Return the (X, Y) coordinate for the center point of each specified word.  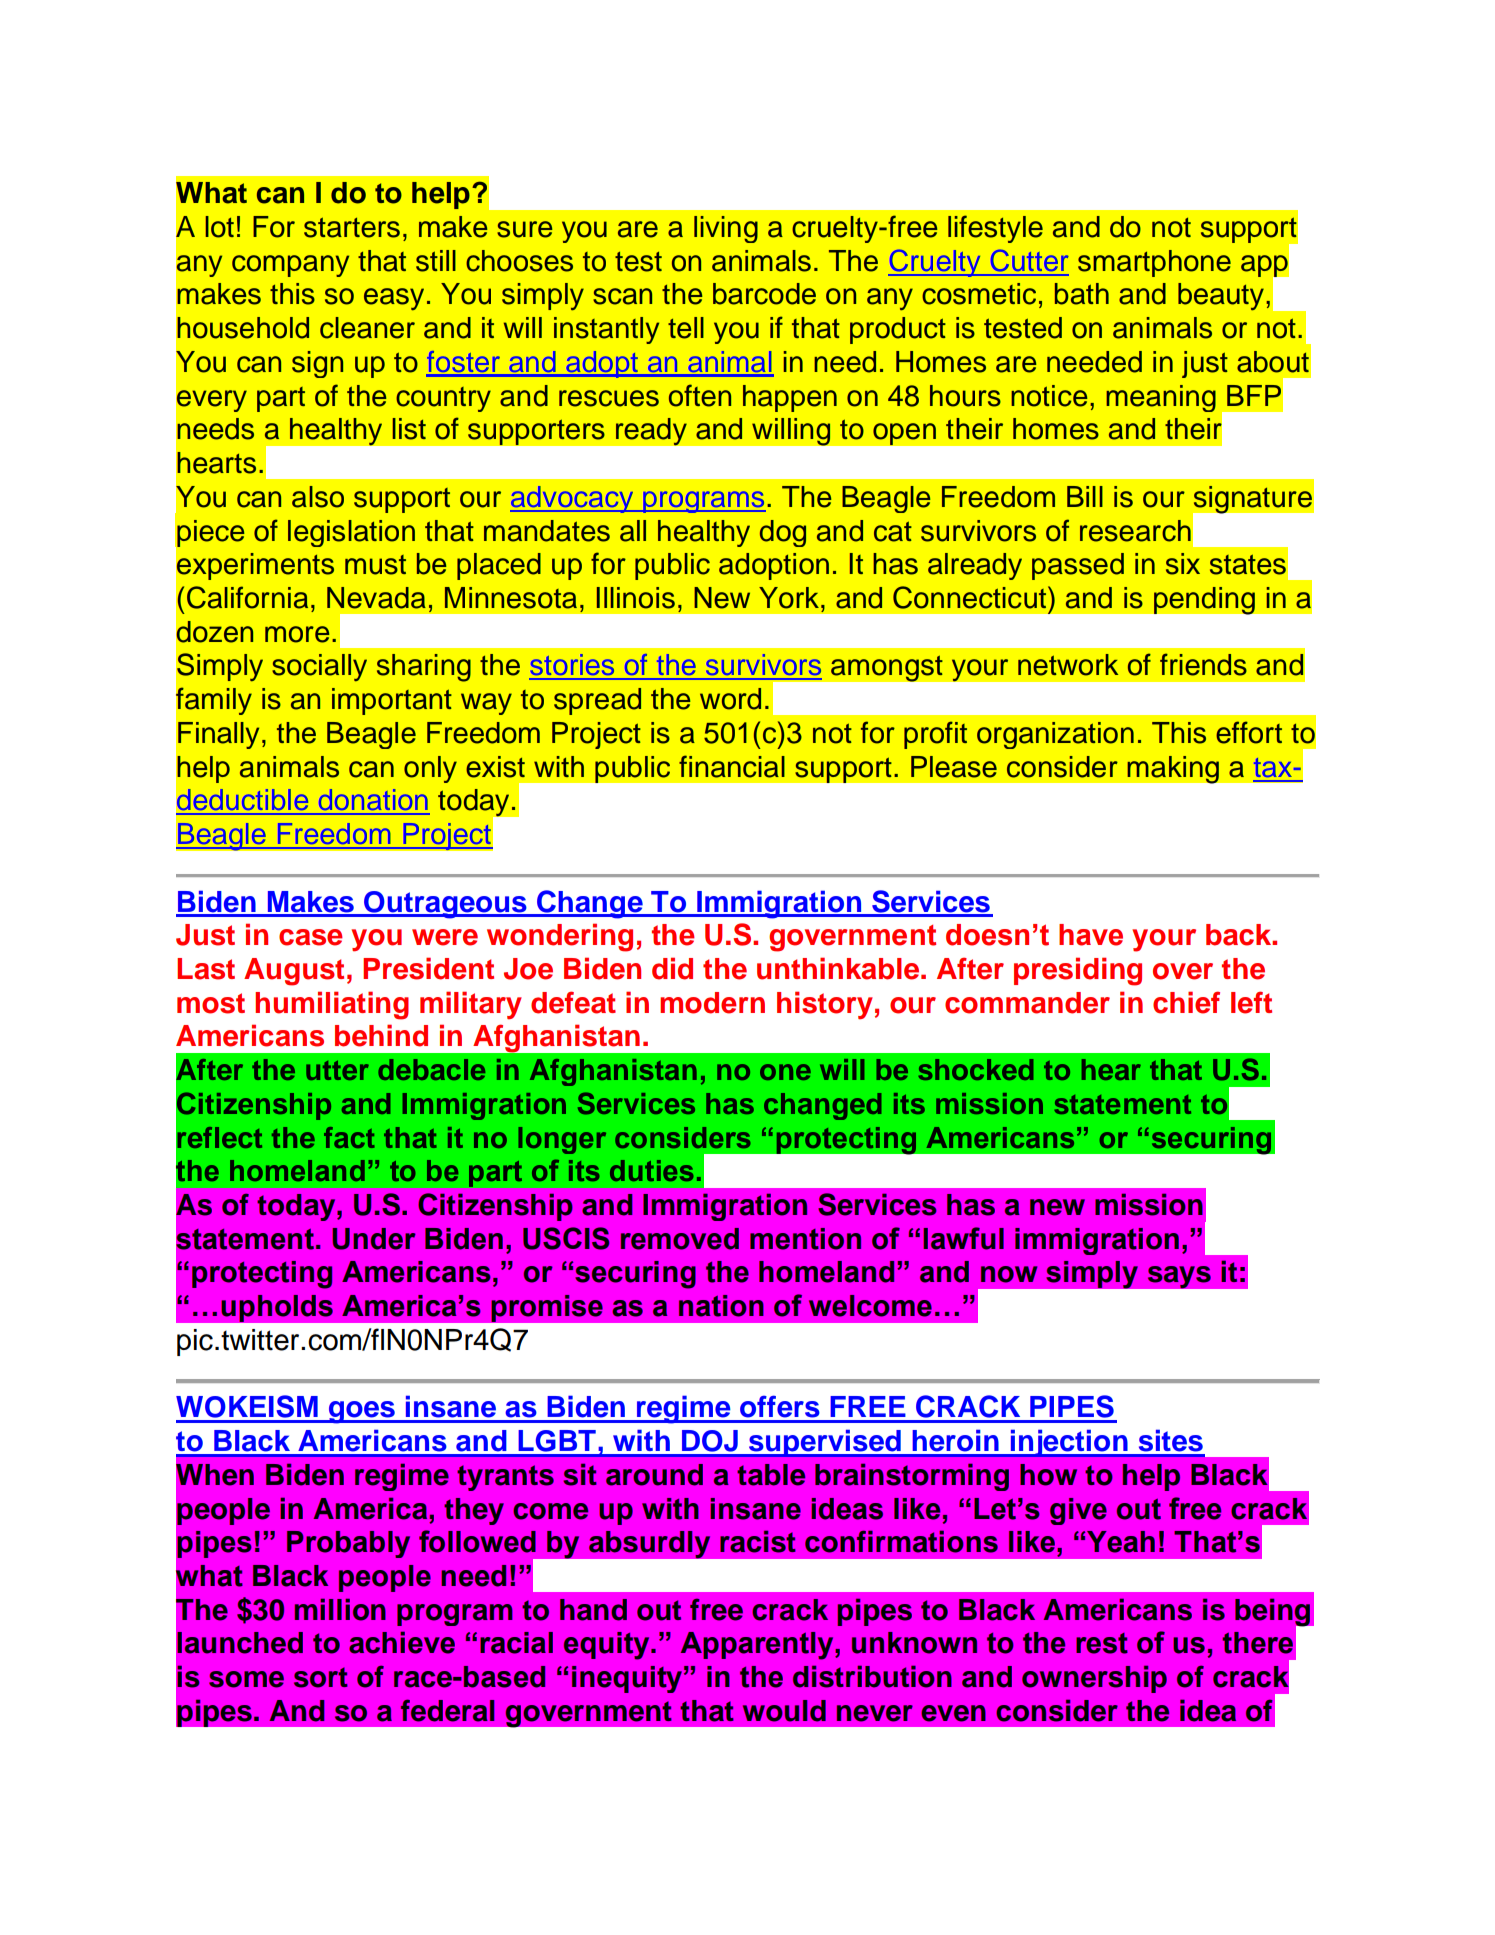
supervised (824, 1443)
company (290, 266)
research (1135, 531)
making (1173, 769)
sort (321, 1677)
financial (732, 766)
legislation (351, 533)
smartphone (1154, 263)
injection (1069, 1443)
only (430, 769)
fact (349, 1137)
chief (1186, 1002)
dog (783, 533)
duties (651, 1170)
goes (361, 1412)
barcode (764, 294)
